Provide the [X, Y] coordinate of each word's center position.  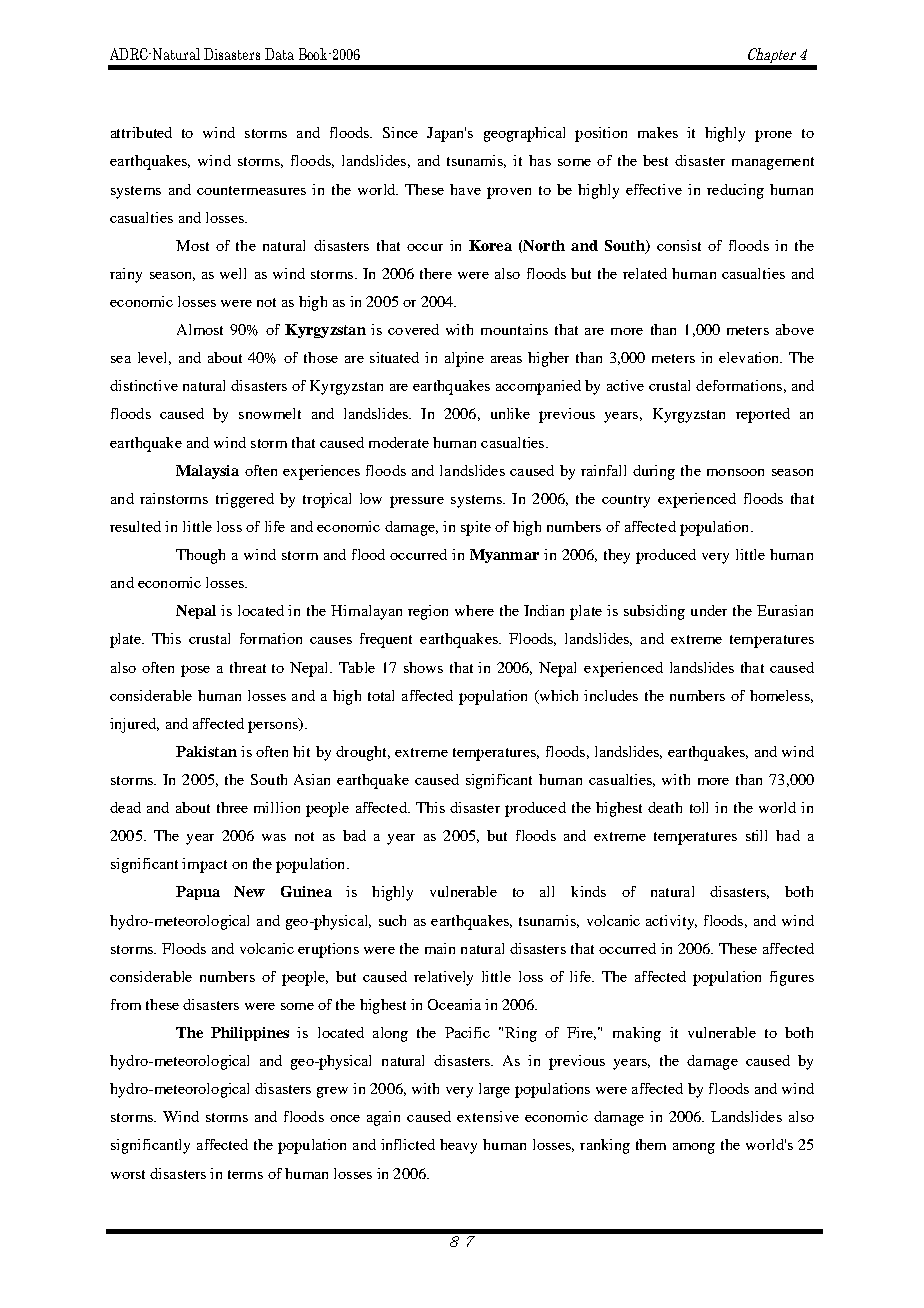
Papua [198, 893]
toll [699, 807]
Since [400, 132]
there [436, 273]
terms [245, 1174]
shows [423, 667]
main [440, 948]
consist [679, 245]
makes [658, 132]
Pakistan [206, 751]
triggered [245, 500]
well [233, 273]
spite [476, 528]
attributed [141, 132]
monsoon [735, 472]
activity [671, 922]
